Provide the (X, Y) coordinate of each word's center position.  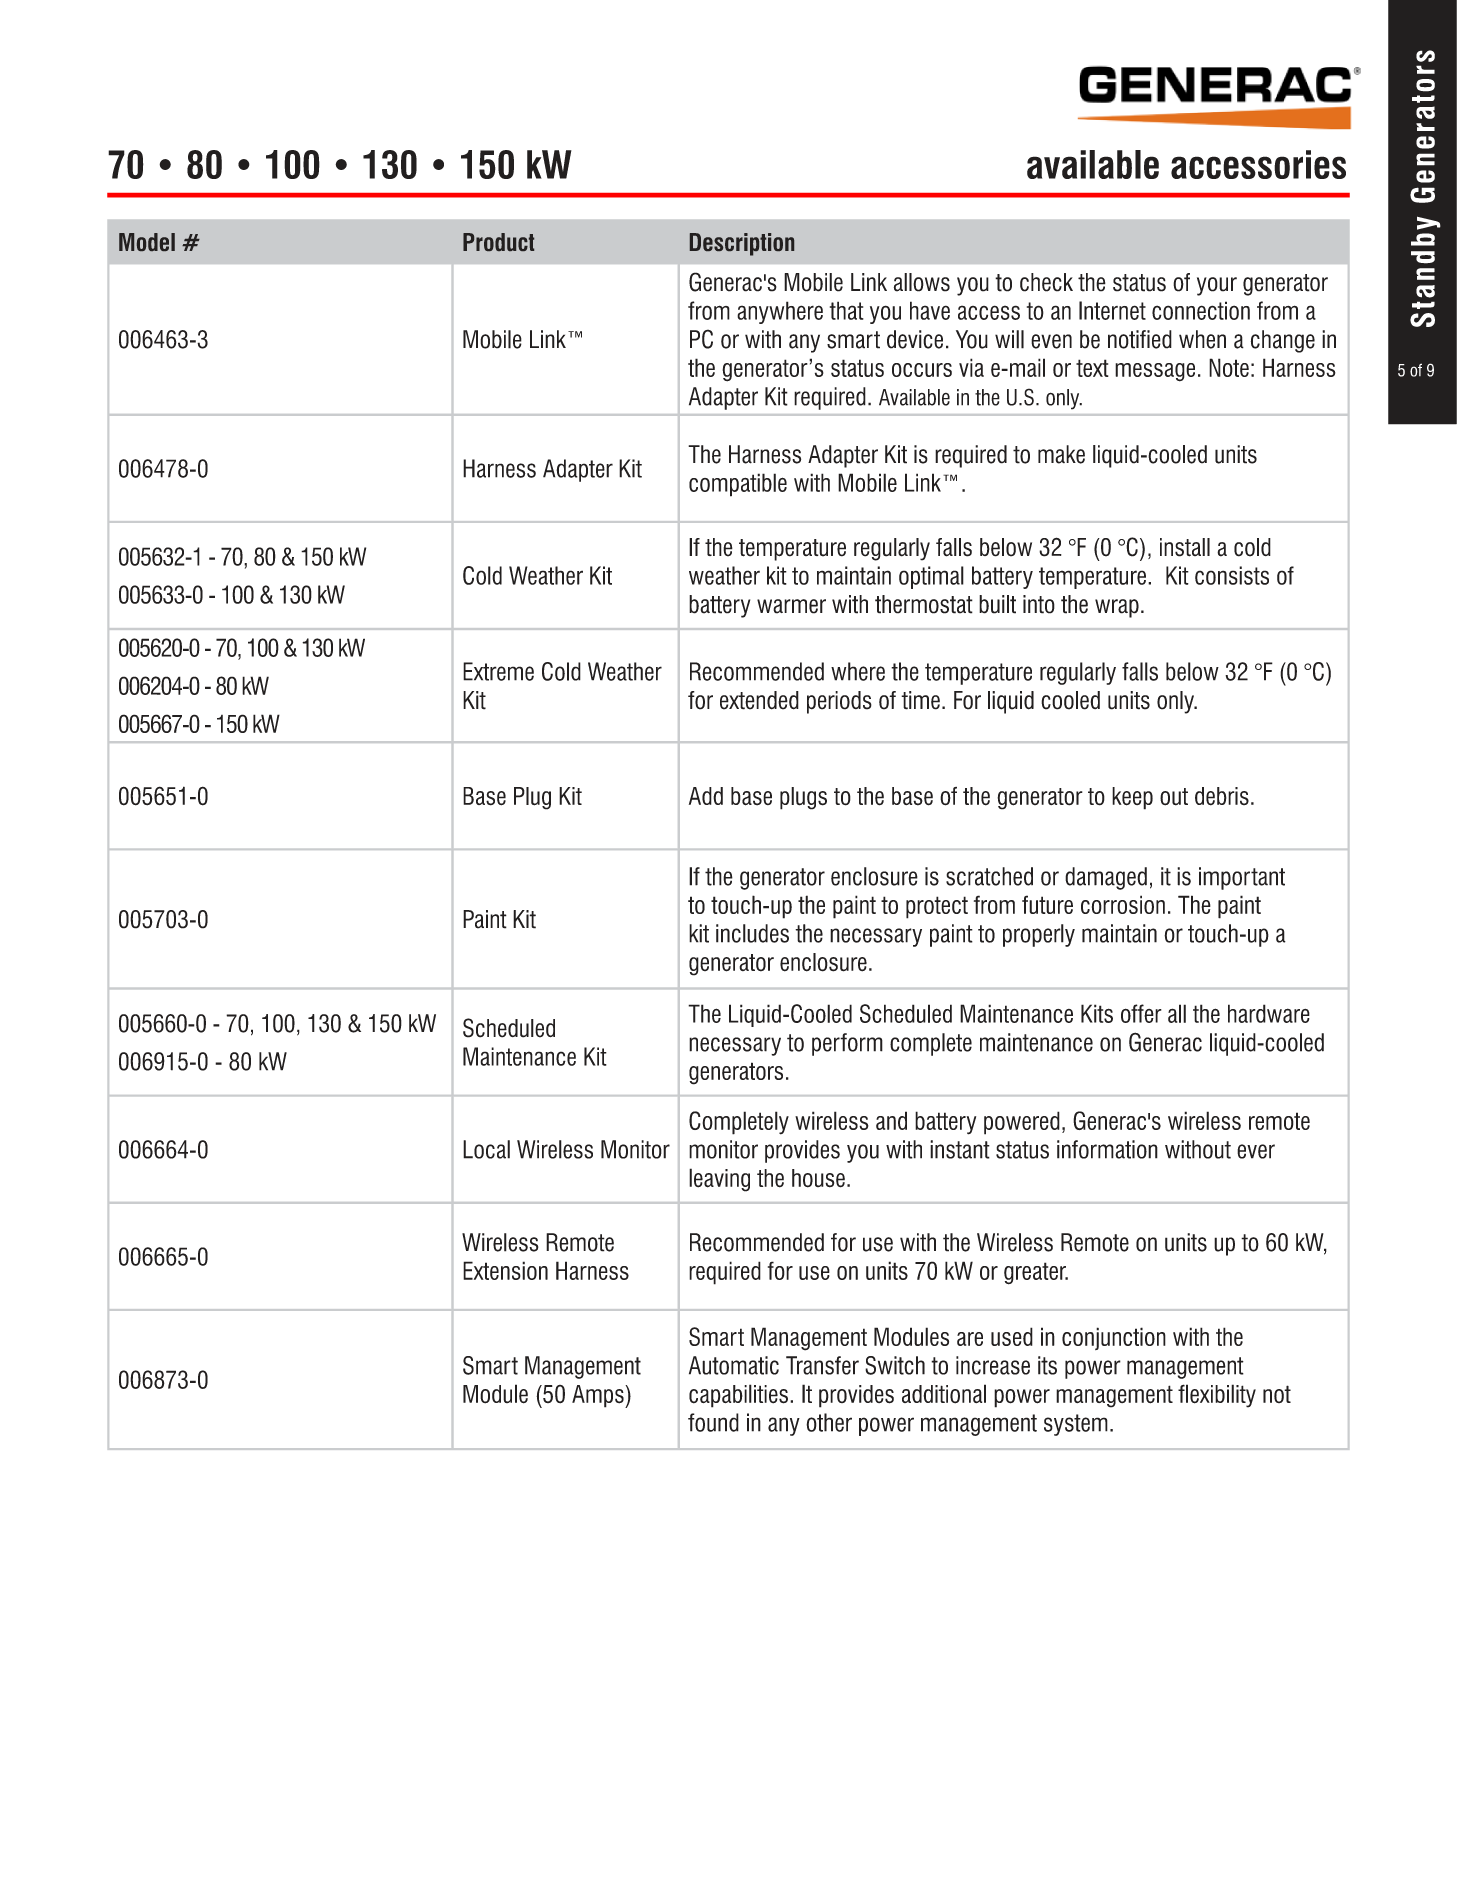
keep (1132, 798)
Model (147, 242)
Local (486, 1149)
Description (742, 244)
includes (752, 933)
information (1107, 1149)
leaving (719, 1180)
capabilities (738, 1396)
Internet (1112, 310)
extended (759, 700)
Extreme (498, 671)
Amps (599, 1396)
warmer (791, 606)
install (1185, 547)
